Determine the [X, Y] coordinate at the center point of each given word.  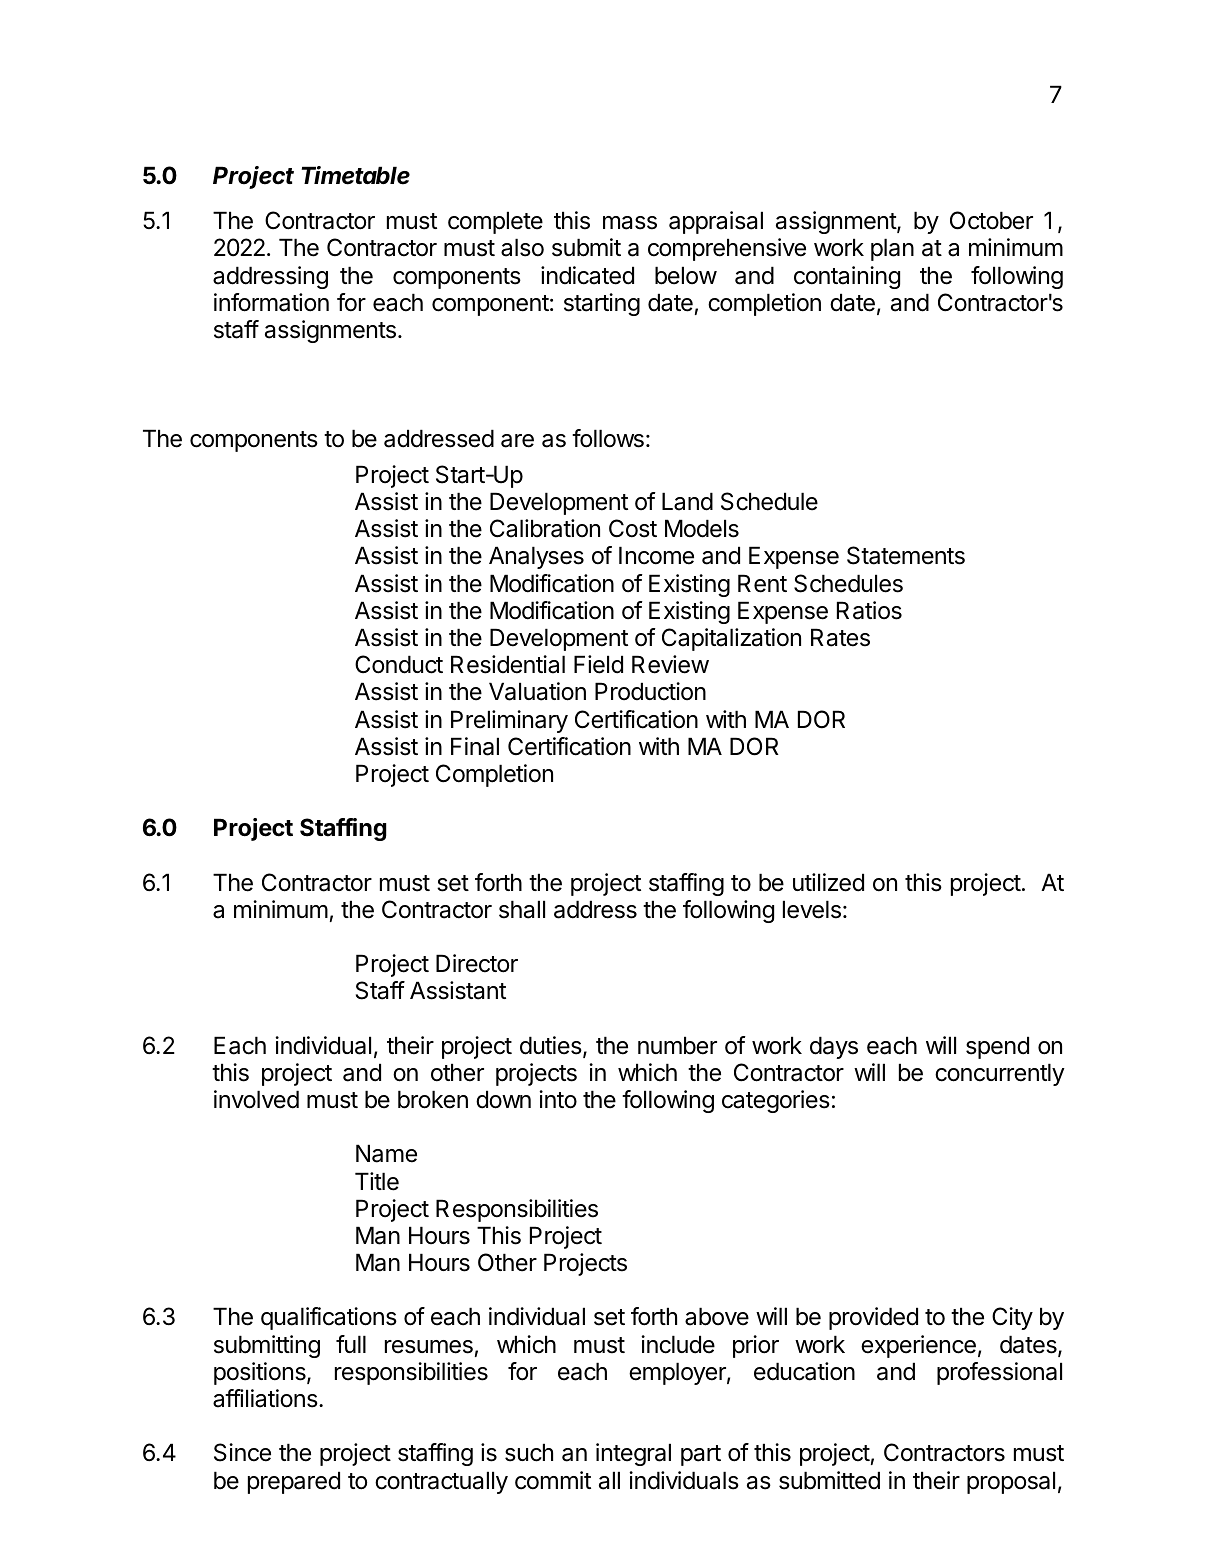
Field [598, 664]
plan [892, 249]
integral [633, 1454]
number [677, 1045]
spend [997, 1047]
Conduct [399, 664]
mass [630, 223]
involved [256, 1099]
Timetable [355, 175]
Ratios [869, 610]
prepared [294, 1482]
